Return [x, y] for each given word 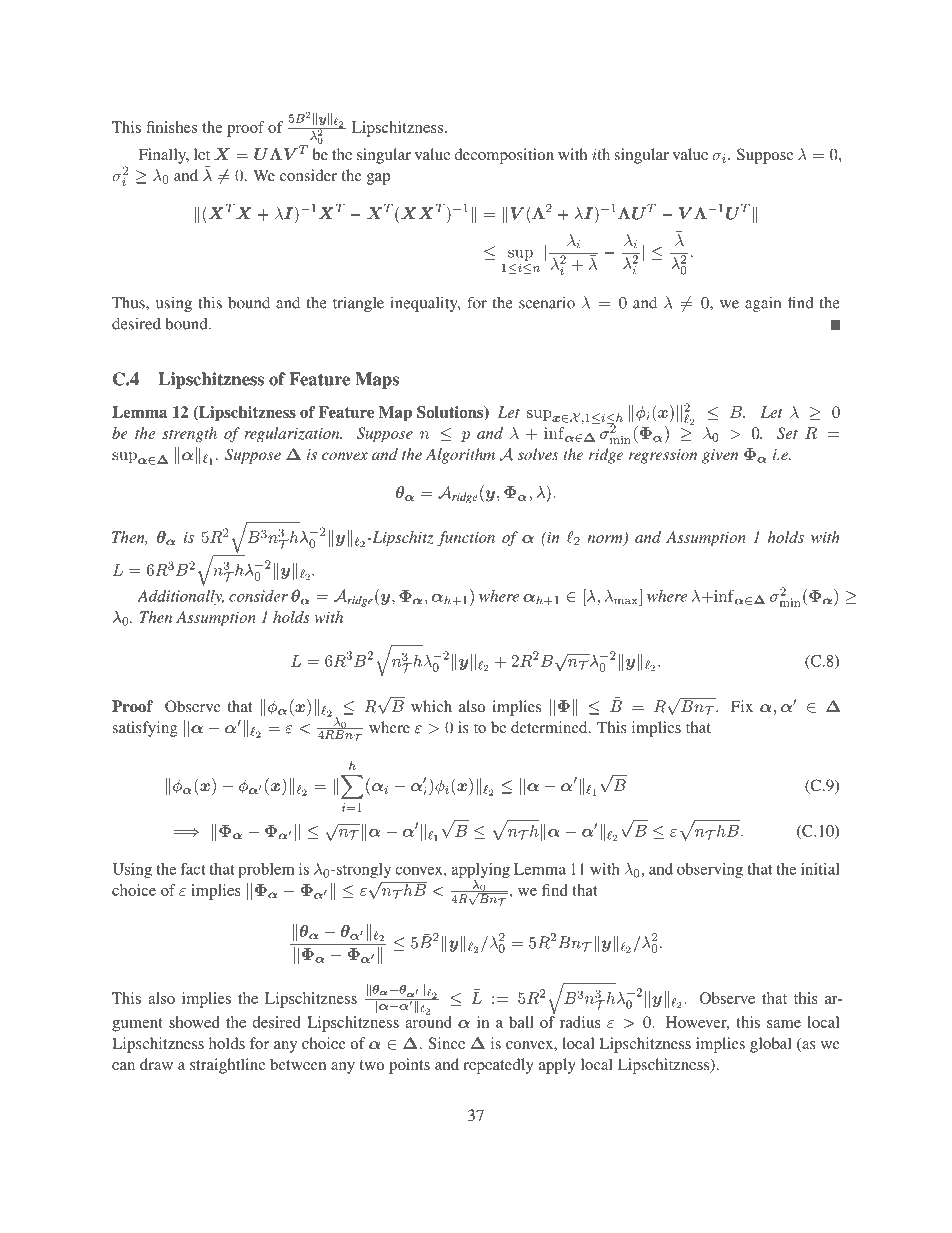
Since [447, 1043]
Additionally [180, 597]
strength [189, 435]
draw [156, 1064]
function [466, 538]
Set [787, 433]
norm [606, 540]
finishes [171, 127]
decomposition [504, 156]
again [763, 304]
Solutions [451, 413]
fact [193, 869]
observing [710, 870]
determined [550, 727]
